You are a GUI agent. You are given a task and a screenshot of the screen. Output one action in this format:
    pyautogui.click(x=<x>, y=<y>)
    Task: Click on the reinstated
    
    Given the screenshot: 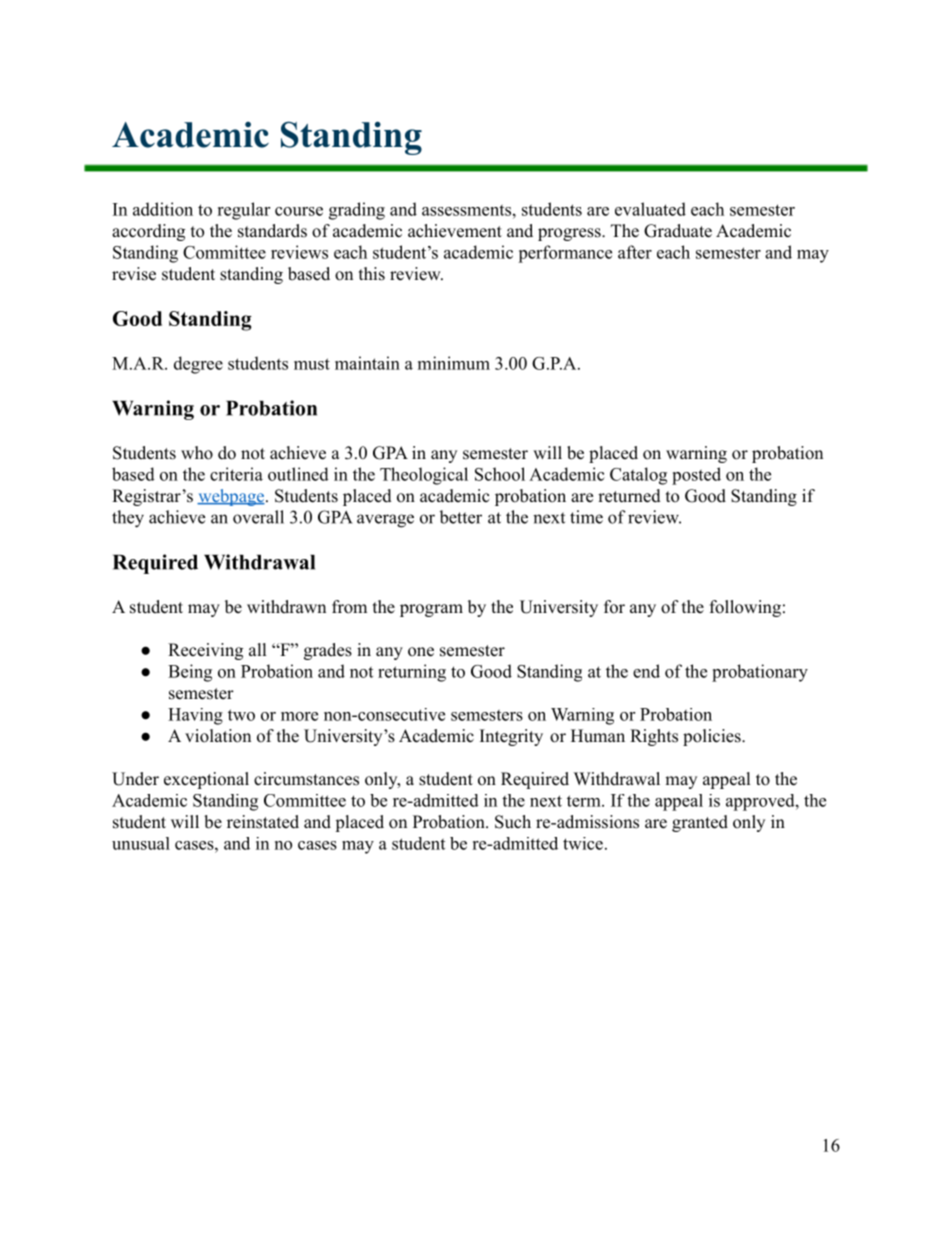 What is the action you would take?
    pyautogui.click(x=263, y=822)
